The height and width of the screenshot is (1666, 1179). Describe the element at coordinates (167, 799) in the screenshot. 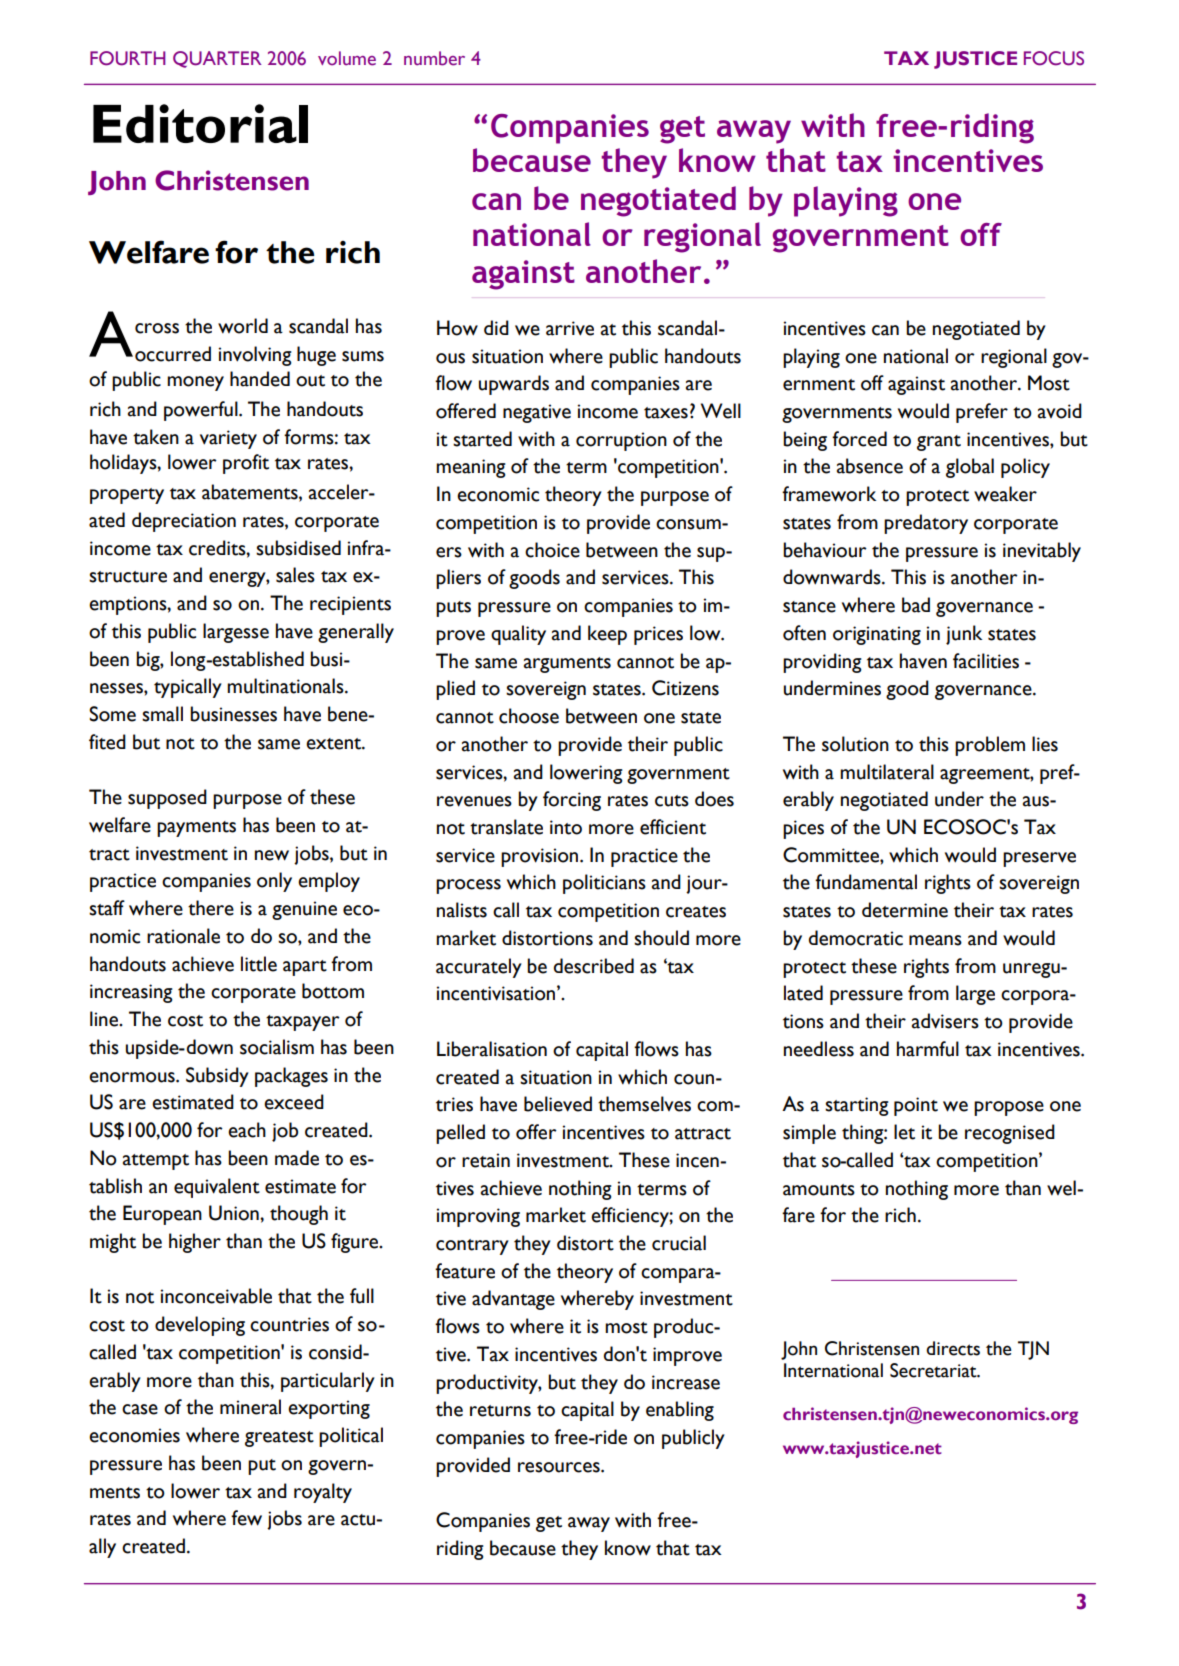

I see `supposed` at that location.
